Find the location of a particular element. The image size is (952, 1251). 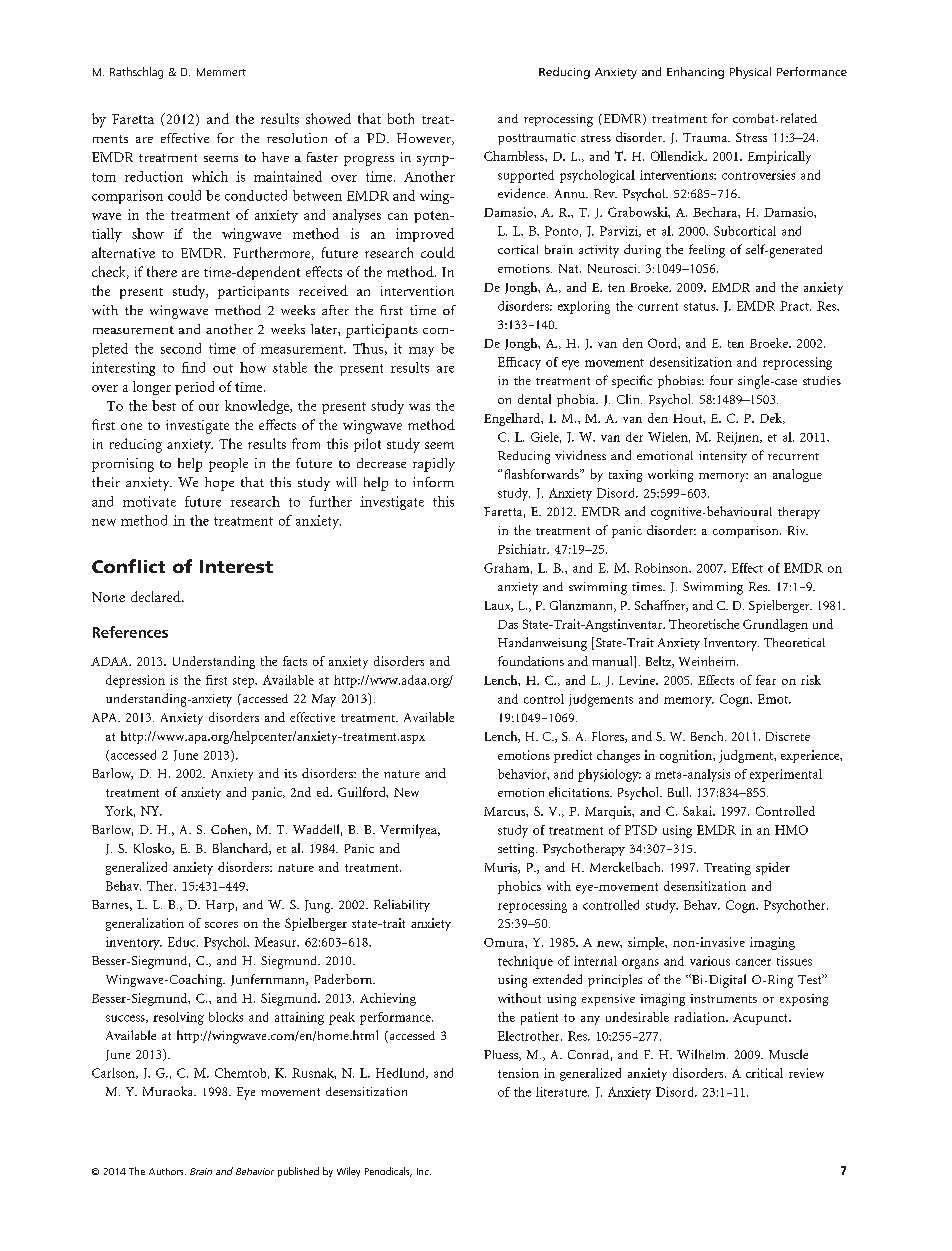

Authors is located at coordinates (167, 1171).
